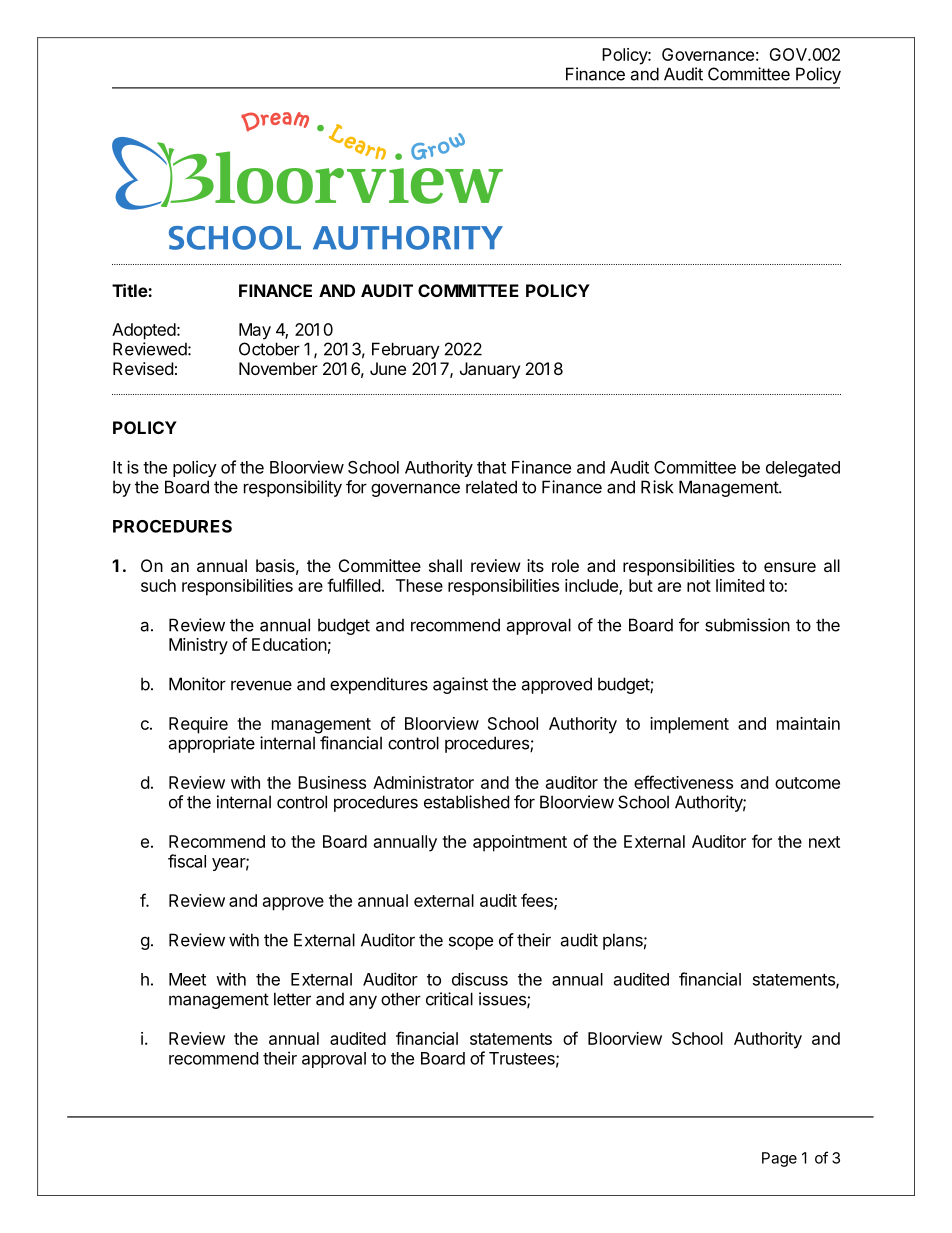  Describe the element at coordinates (158, 585) in the screenshot. I see `such` at that location.
